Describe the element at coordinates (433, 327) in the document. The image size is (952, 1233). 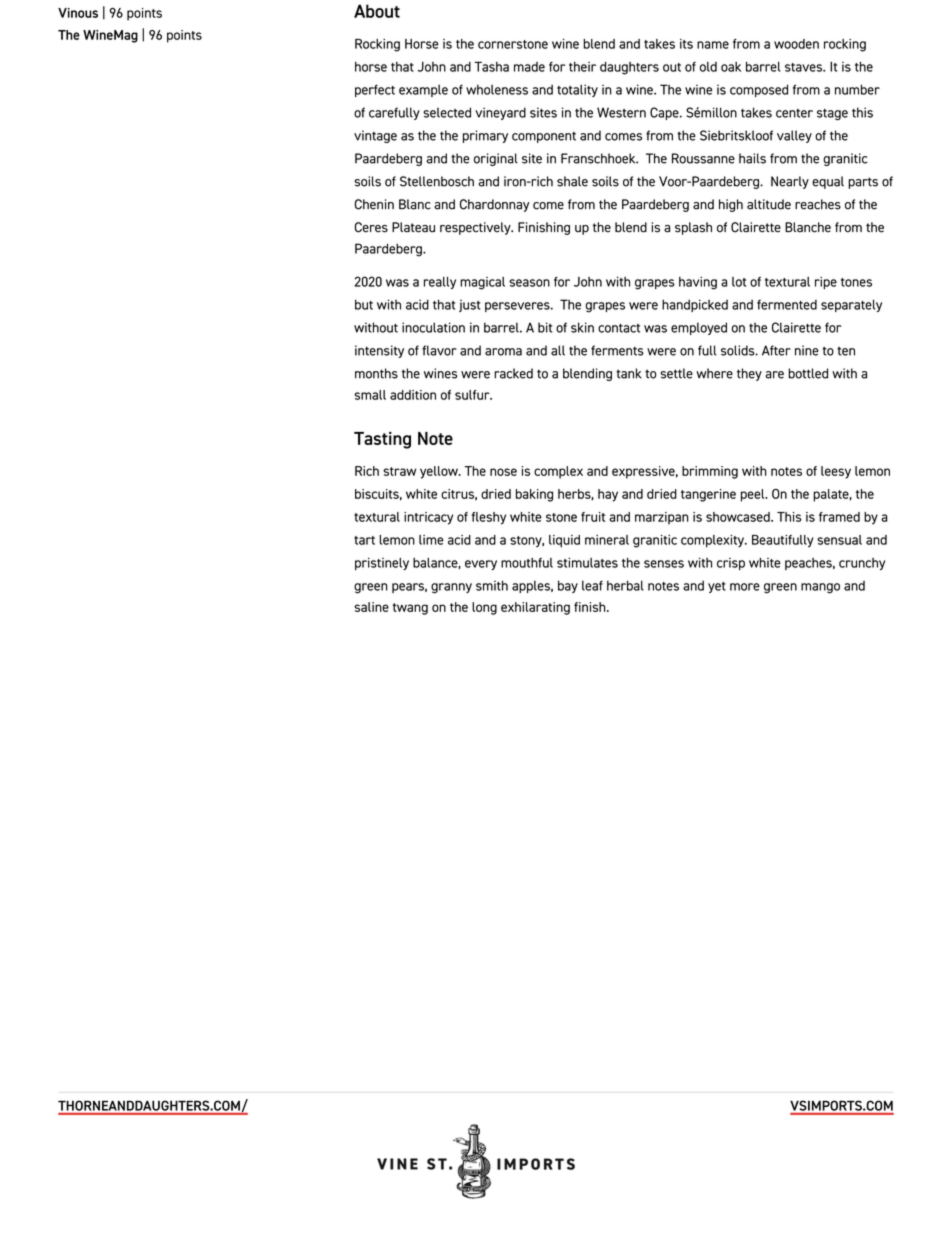
I see `inoculation` at that location.
